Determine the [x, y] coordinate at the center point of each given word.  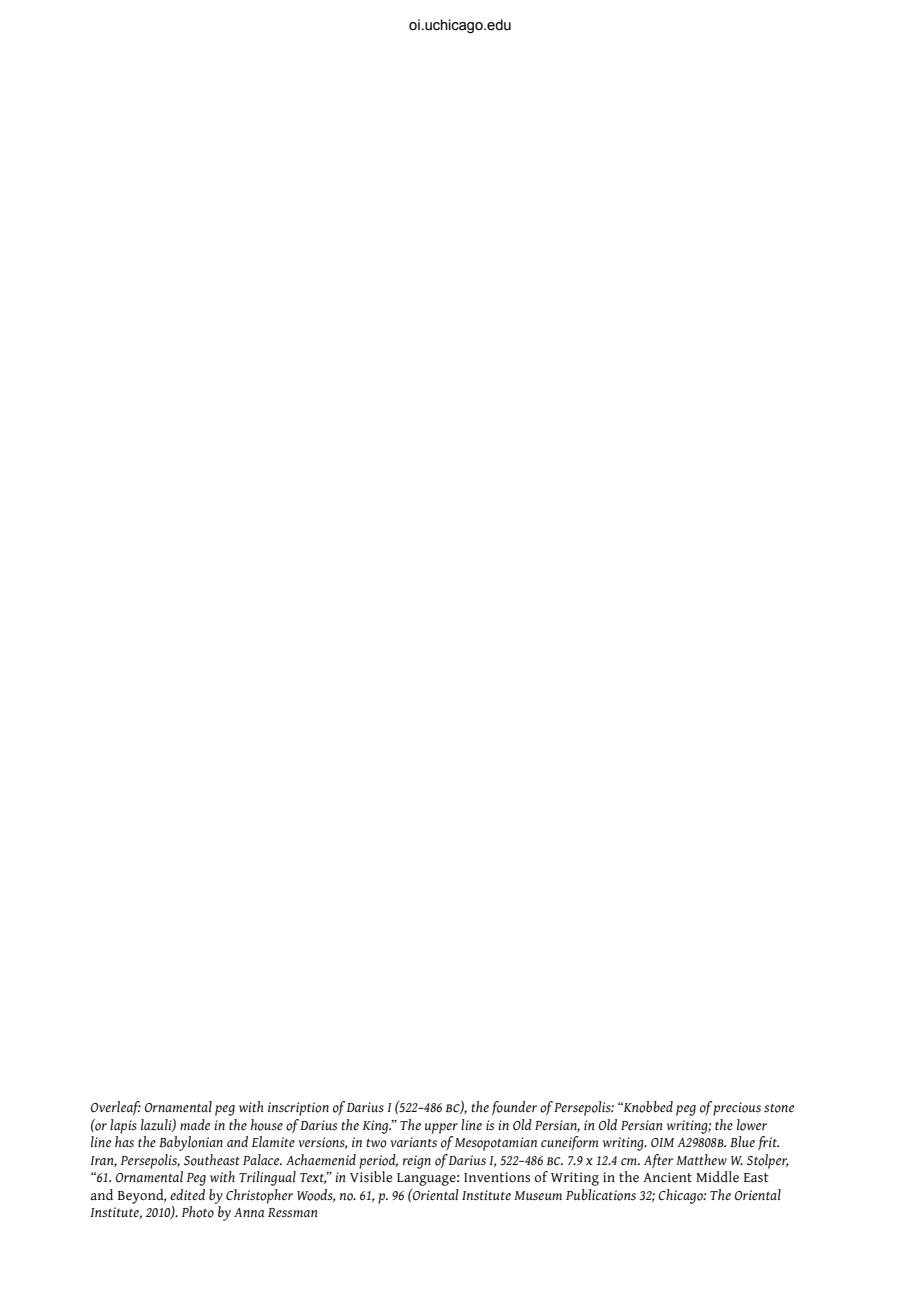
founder [514, 1108]
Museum [538, 1195]
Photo [198, 1212]
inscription [298, 1109]
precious [737, 1109]
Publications [601, 1195]
